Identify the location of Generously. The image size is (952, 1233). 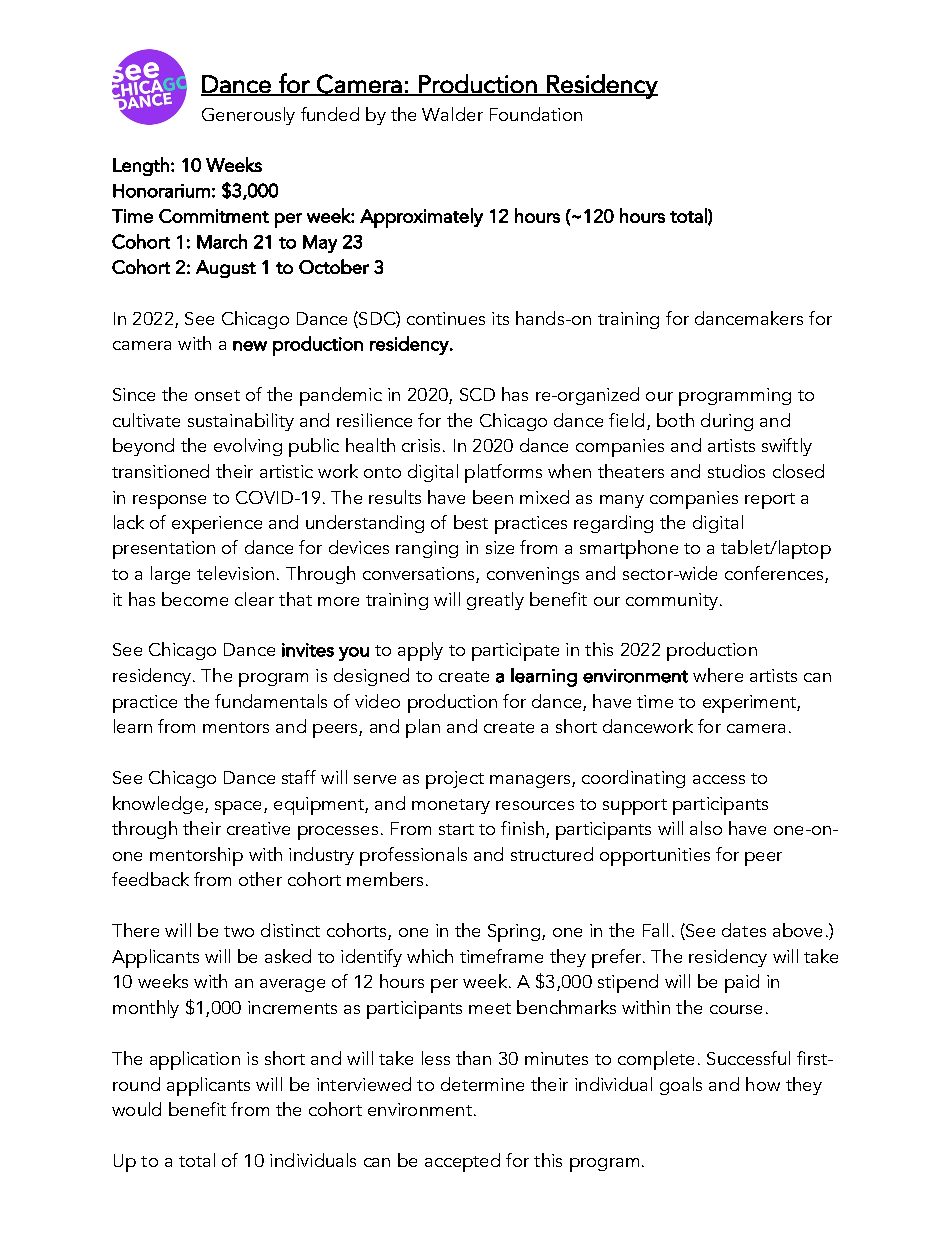
(248, 116).
